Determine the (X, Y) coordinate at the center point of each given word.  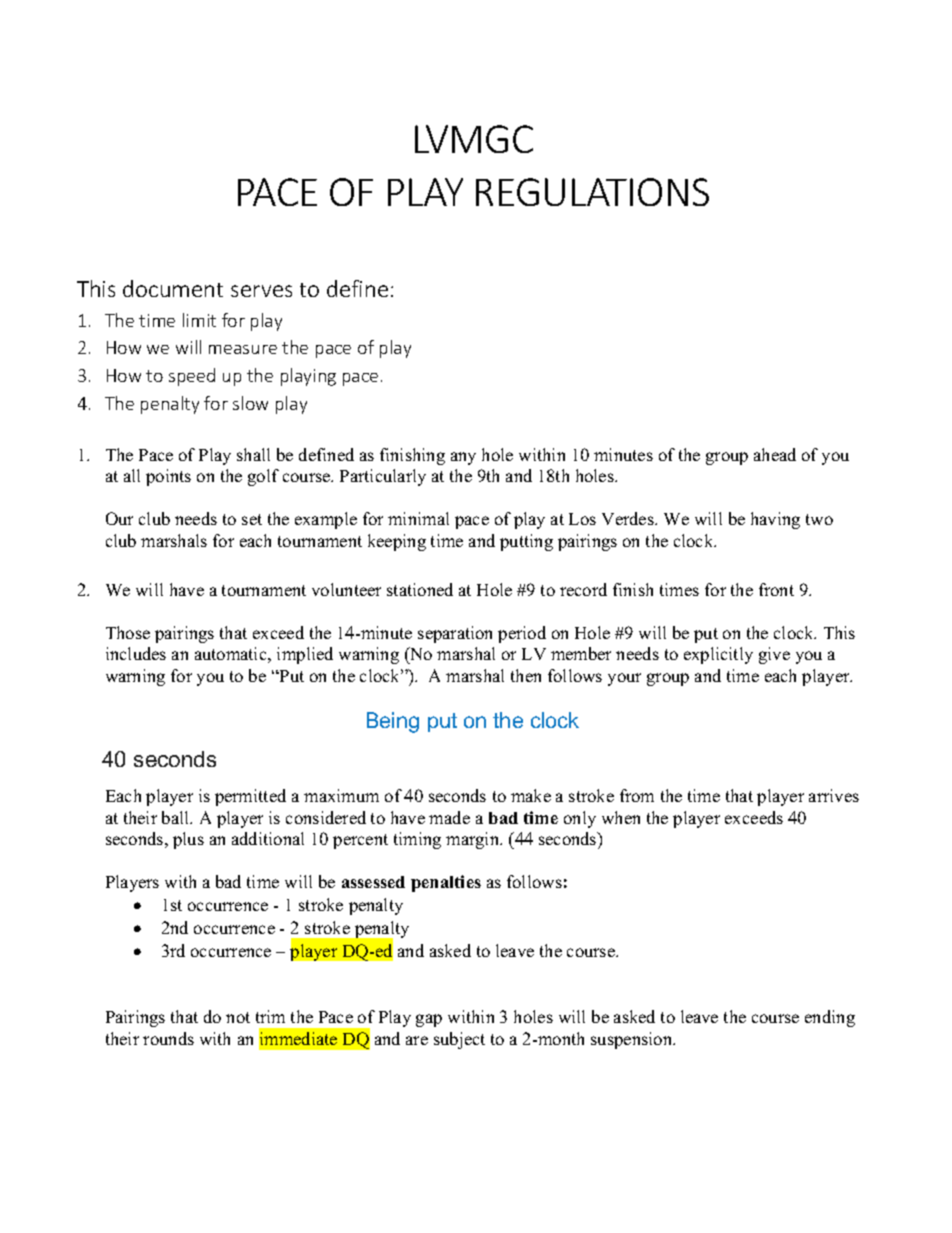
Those (128, 632)
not (238, 1017)
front (776, 589)
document (173, 288)
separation (455, 634)
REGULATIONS (592, 192)
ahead (775, 454)
